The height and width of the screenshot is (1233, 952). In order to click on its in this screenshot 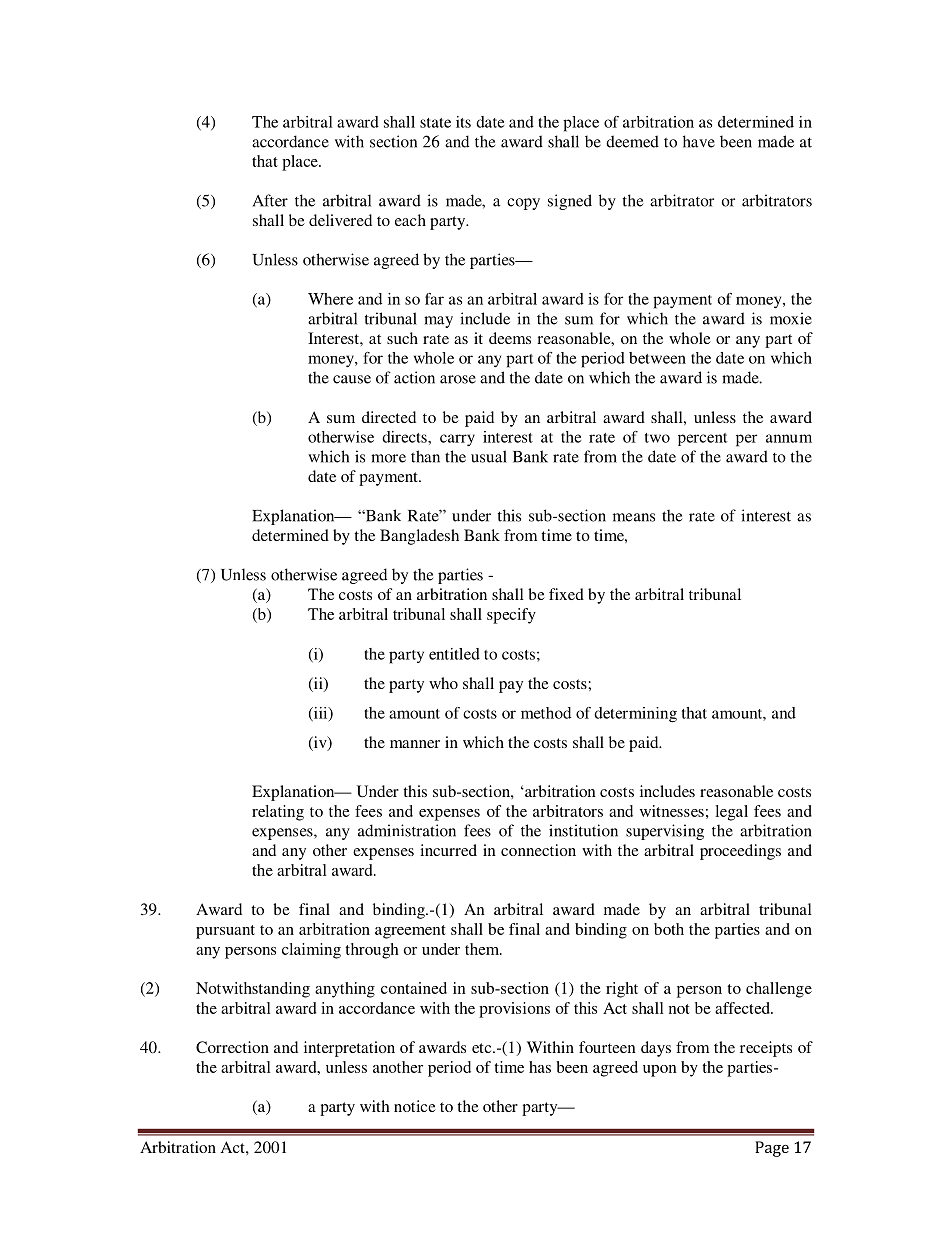, I will do `click(463, 122)`.
